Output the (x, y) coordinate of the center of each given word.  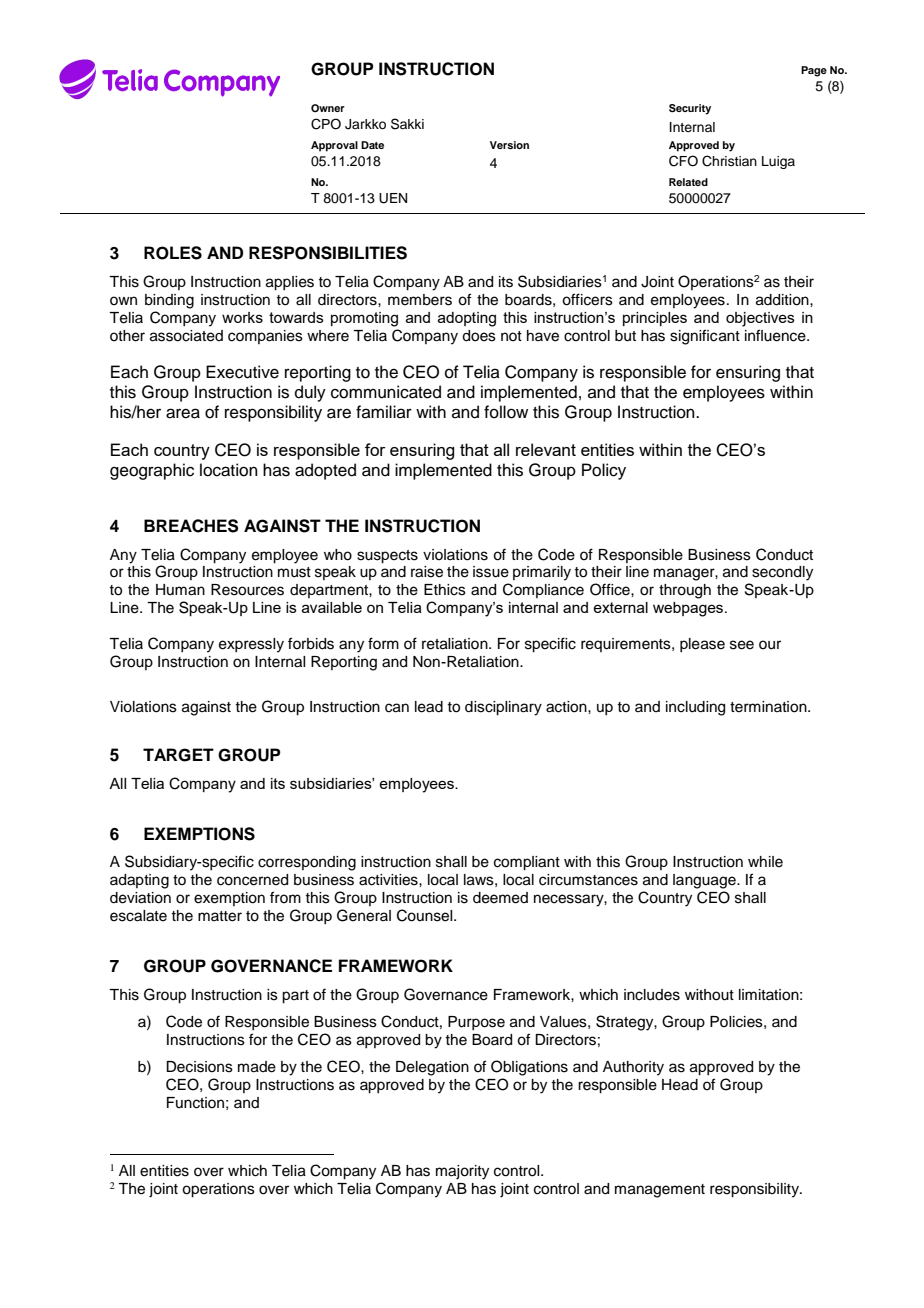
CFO (683, 161)
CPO (326, 124)
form (383, 643)
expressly (251, 645)
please (702, 645)
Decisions (199, 1067)
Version (509, 145)
